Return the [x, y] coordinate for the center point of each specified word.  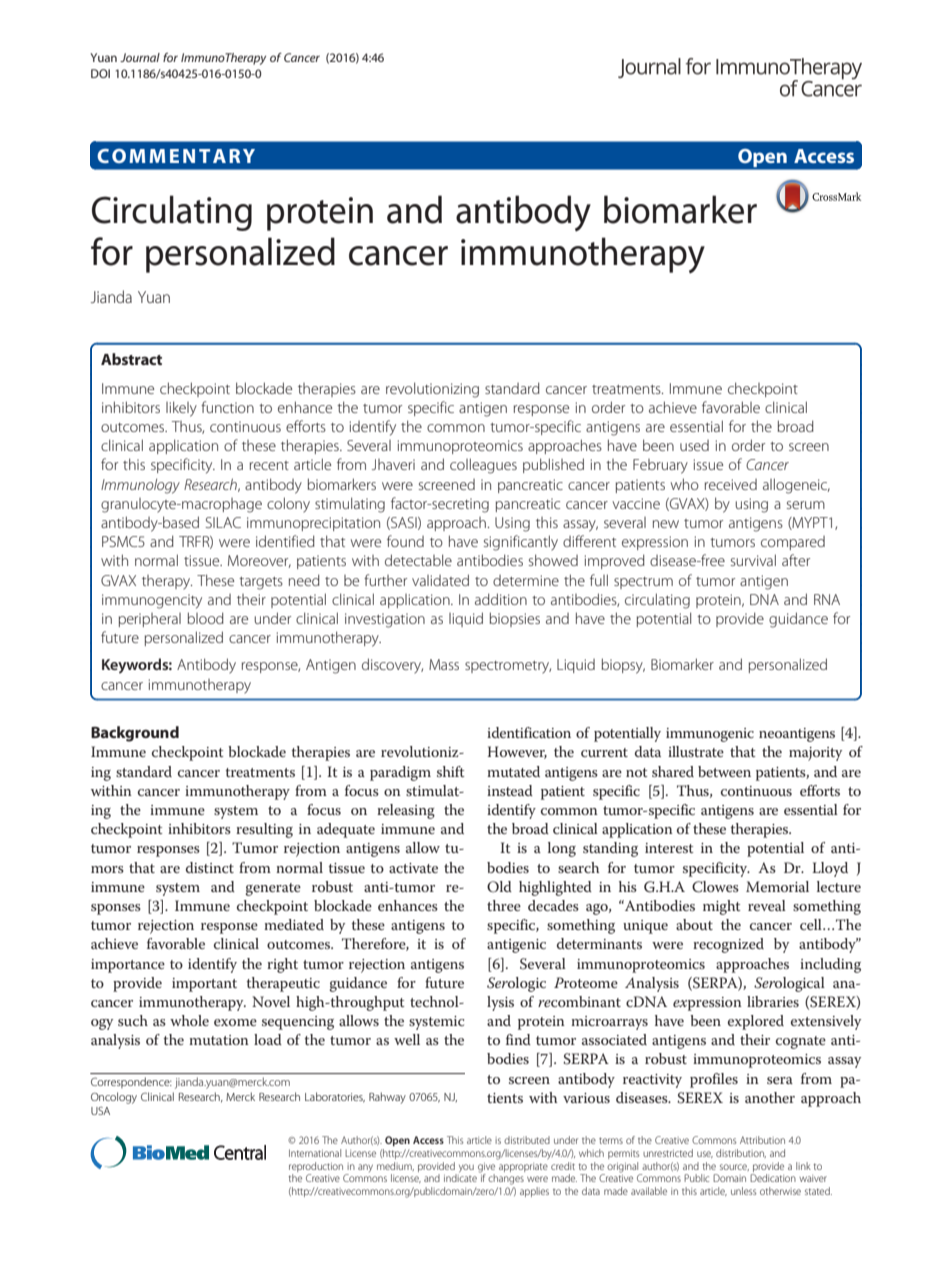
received [731, 484]
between [724, 771]
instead [510, 790]
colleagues [483, 466]
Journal [140, 57]
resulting [264, 830]
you [465, 1169]
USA [100, 1111]
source [734, 1167]
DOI [100, 73]
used [694, 445]
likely [181, 409]
